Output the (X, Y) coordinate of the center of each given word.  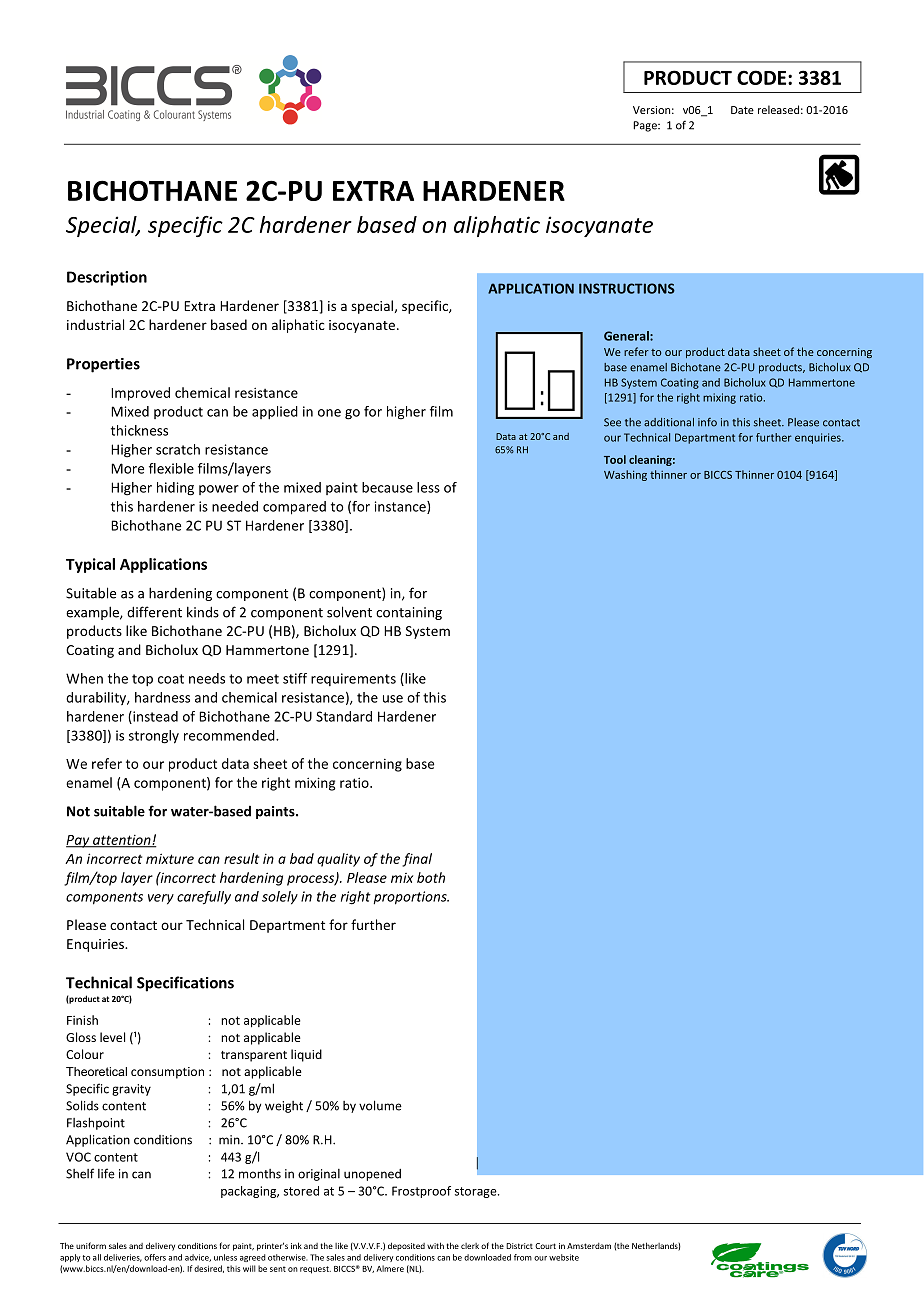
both (431, 877)
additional (669, 422)
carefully (204, 898)
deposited (406, 1246)
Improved (140, 394)
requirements (353, 679)
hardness (162, 697)
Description (107, 278)
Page (646, 126)
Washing (625, 475)
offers (155, 1257)
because (387, 487)
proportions (411, 898)
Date (742, 110)
